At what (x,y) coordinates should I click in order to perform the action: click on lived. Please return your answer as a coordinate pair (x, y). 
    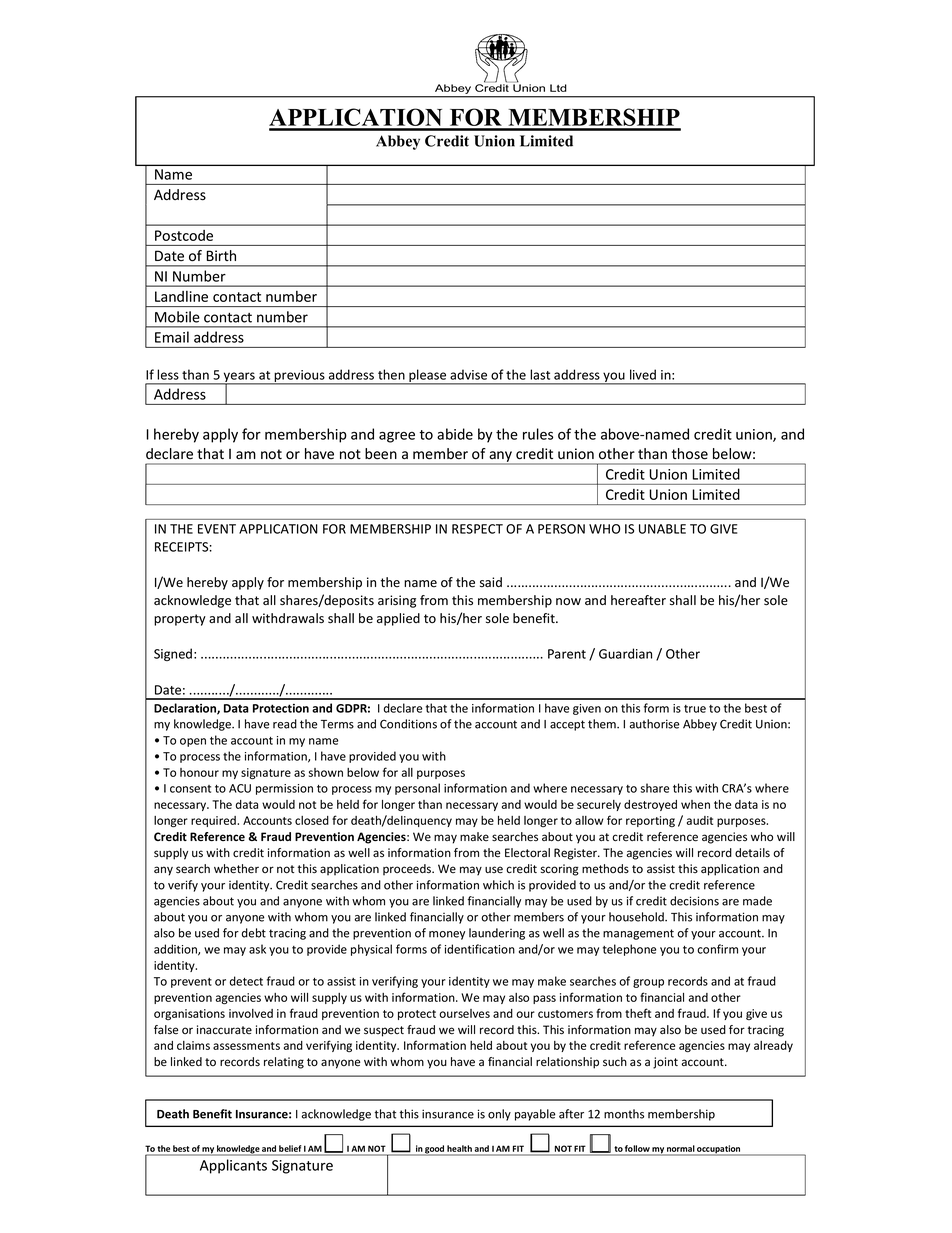
    Looking at the image, I should click on (643, 374).
